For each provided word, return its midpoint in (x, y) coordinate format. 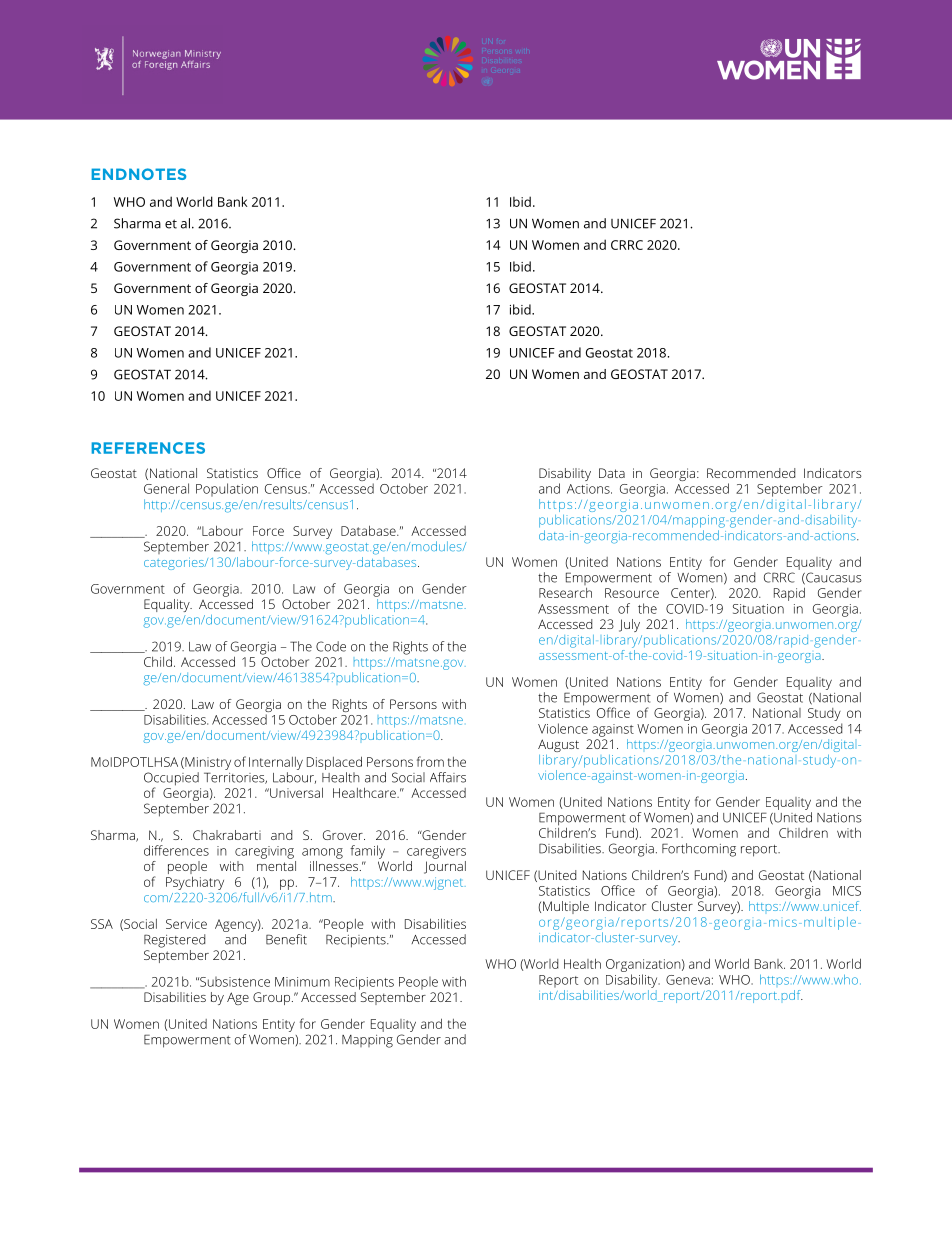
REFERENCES (148, 448)
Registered (174, 941)
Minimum (302, 982)
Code (331, 646)
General (166, 488)
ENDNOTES (138, 174)
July (629, 625)
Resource (632, 593)
